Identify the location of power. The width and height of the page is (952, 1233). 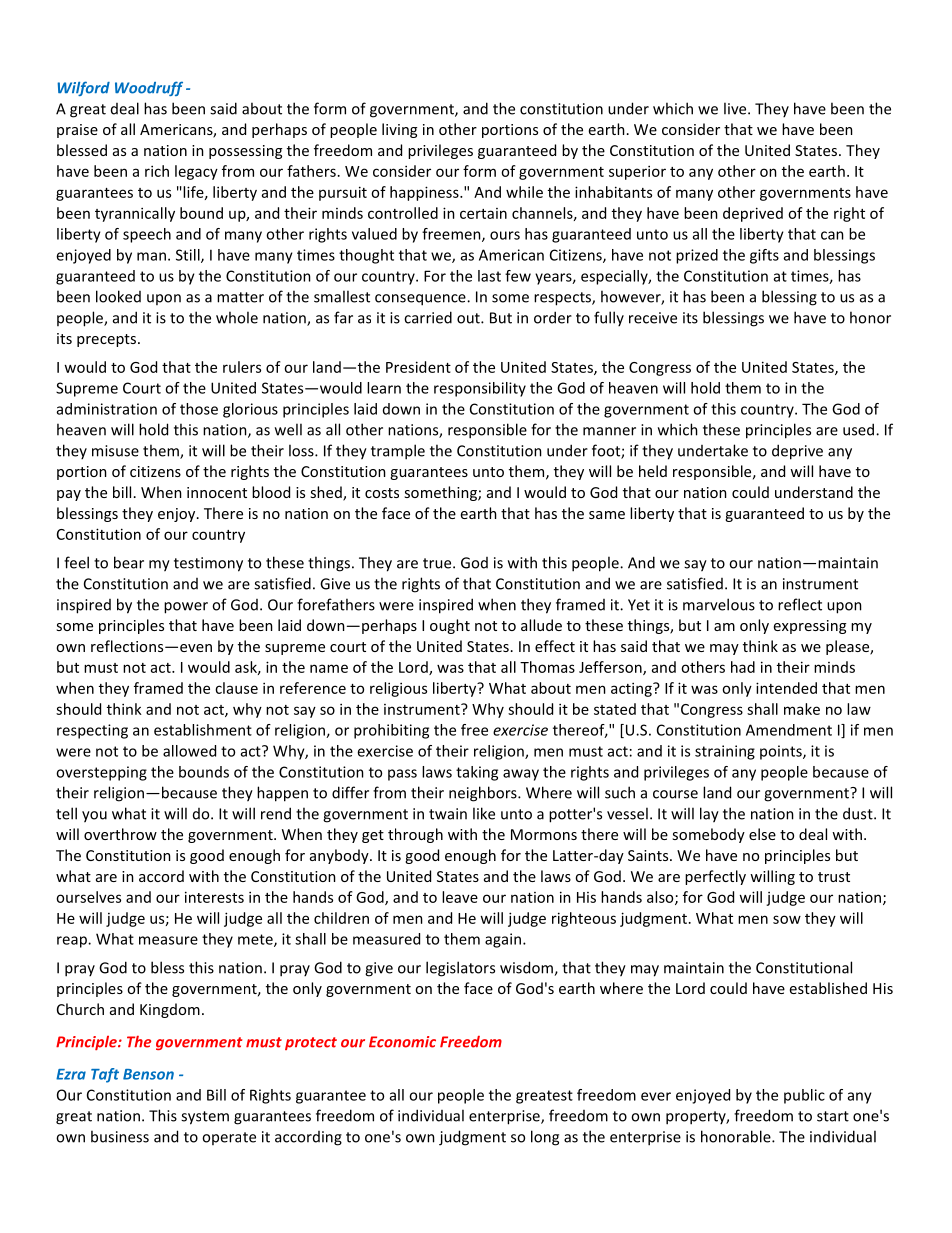
(186, 608).
